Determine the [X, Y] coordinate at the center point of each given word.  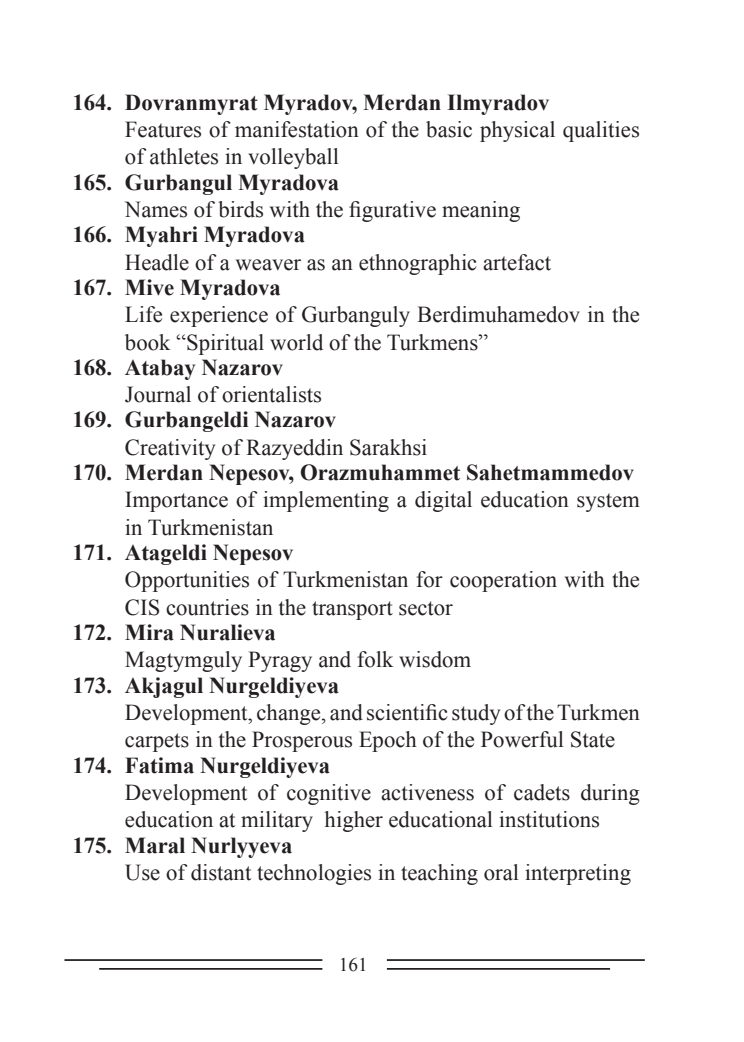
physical [517, 131]
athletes [184, 156]
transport [352, 610]
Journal [158, 394]
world [296, 342]
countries [207, 607]
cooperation [503, 581]
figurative [392, 211]
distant [221, 872]
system [608, 502]
